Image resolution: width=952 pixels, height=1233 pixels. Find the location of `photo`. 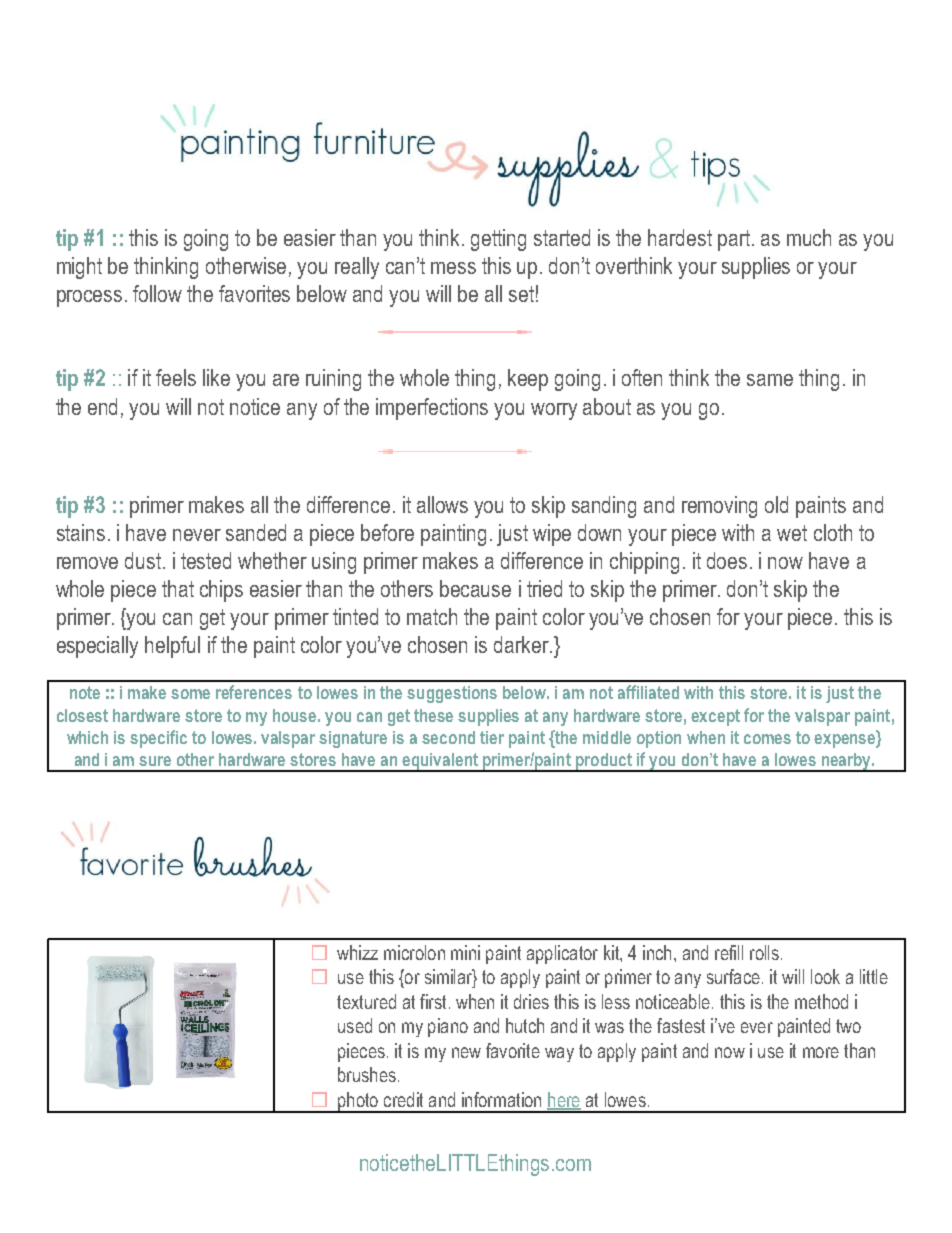

photo is located at coordinates (358, 1102).
